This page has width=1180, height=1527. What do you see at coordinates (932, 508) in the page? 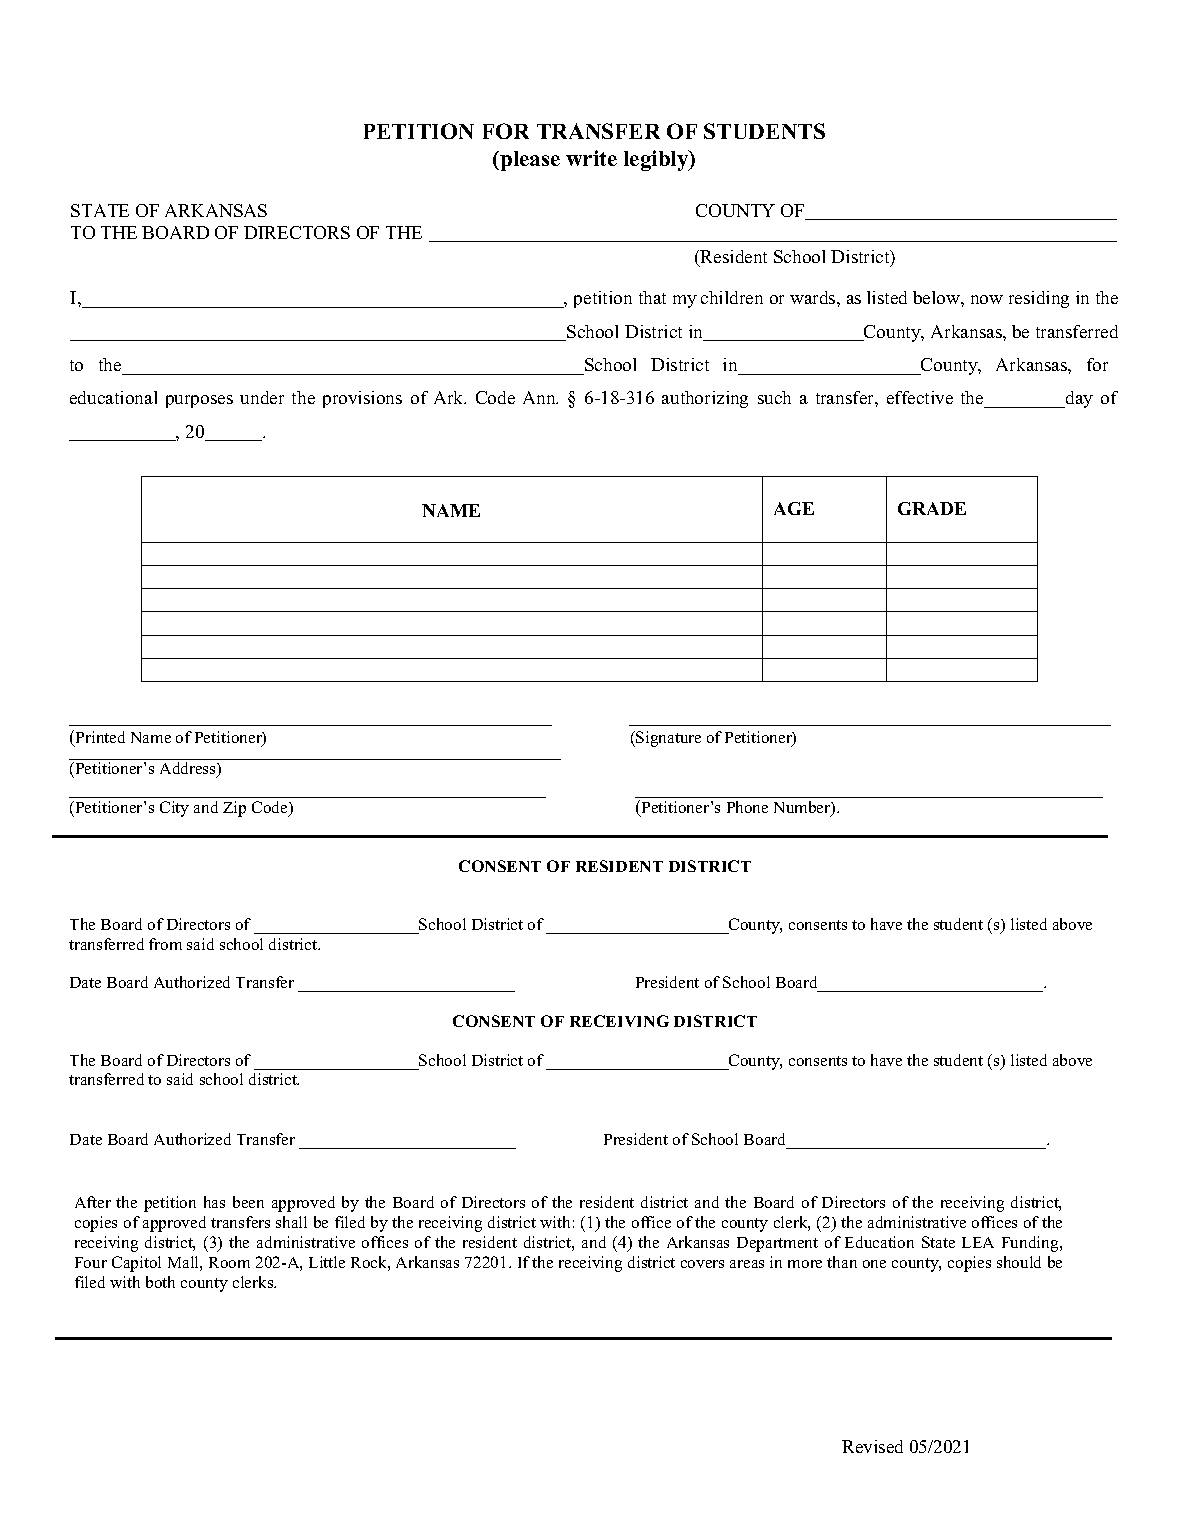
I see `GRADE` at bounding box center [932, 508].
